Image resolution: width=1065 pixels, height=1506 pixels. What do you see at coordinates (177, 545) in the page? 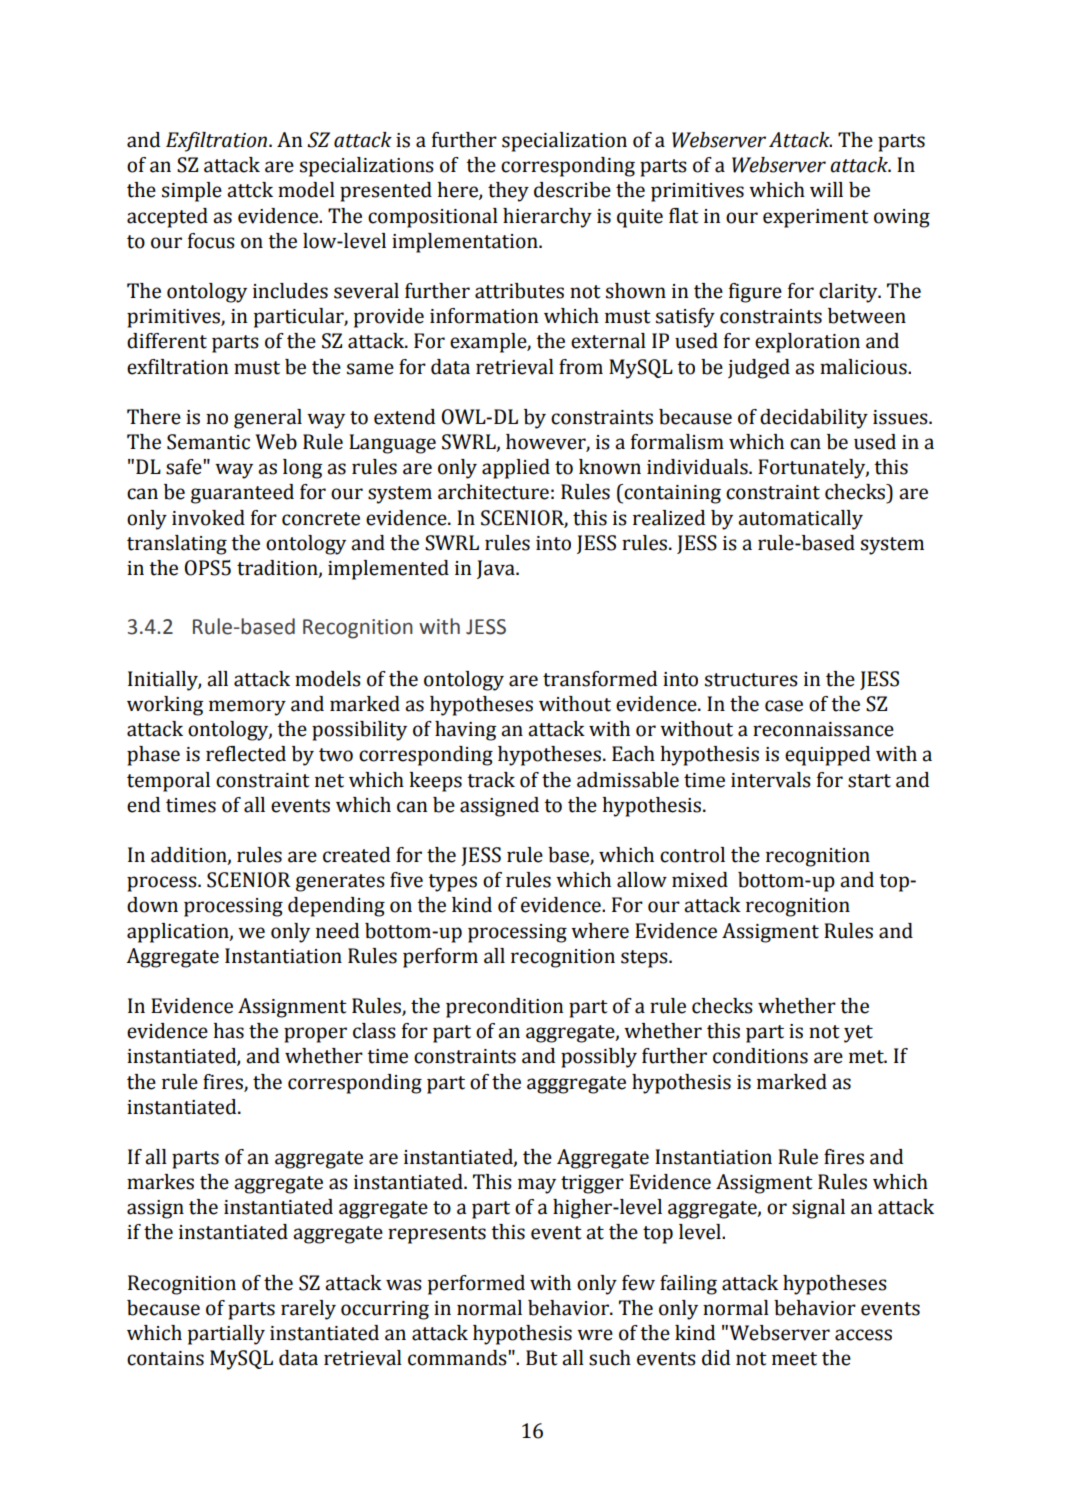
I see `translating` at bounding box center [177, 545].
